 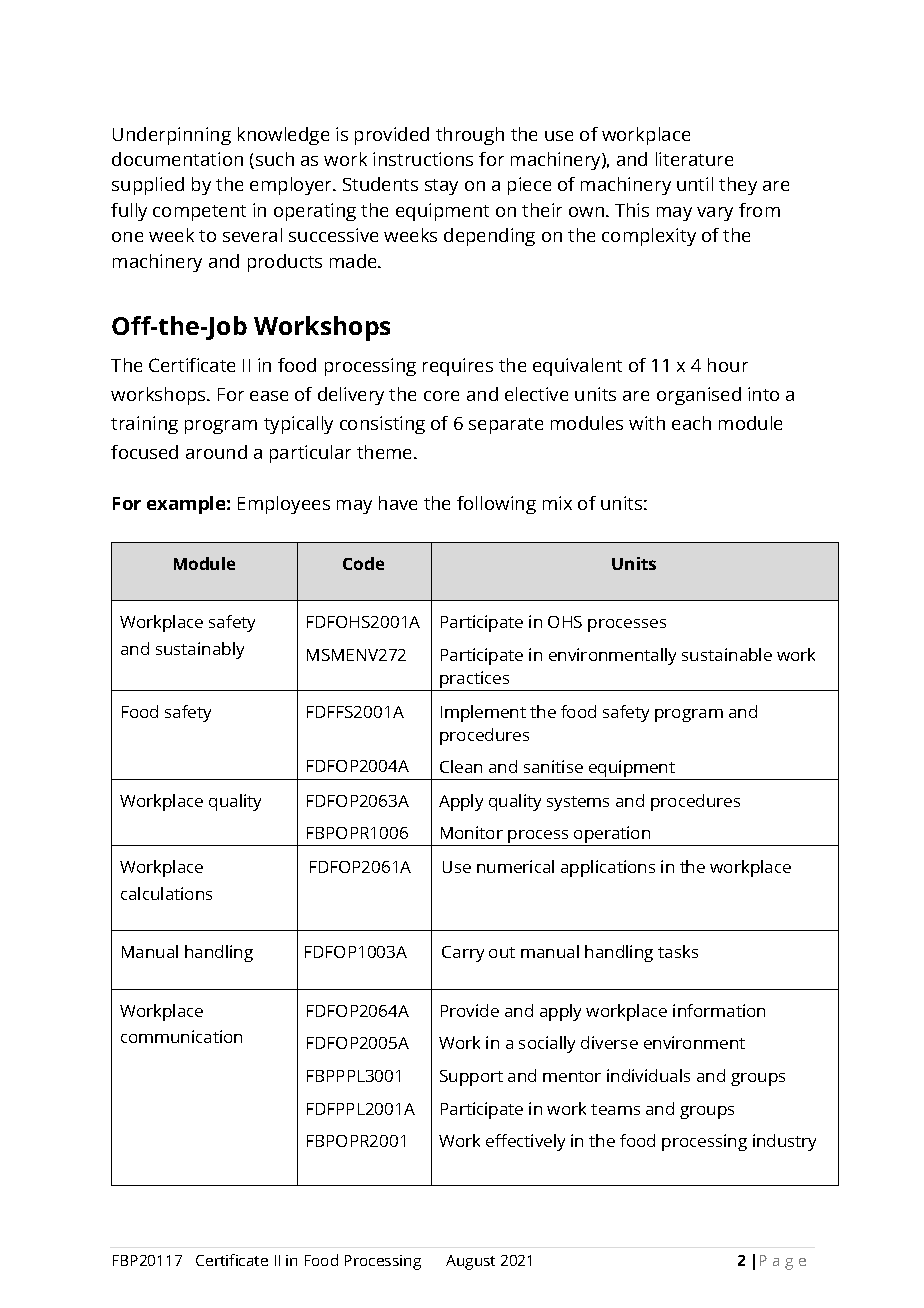 What do you see at coordinates (694, 159) in the screenshot?
I see `literature` at bounding box center [694, 159].
